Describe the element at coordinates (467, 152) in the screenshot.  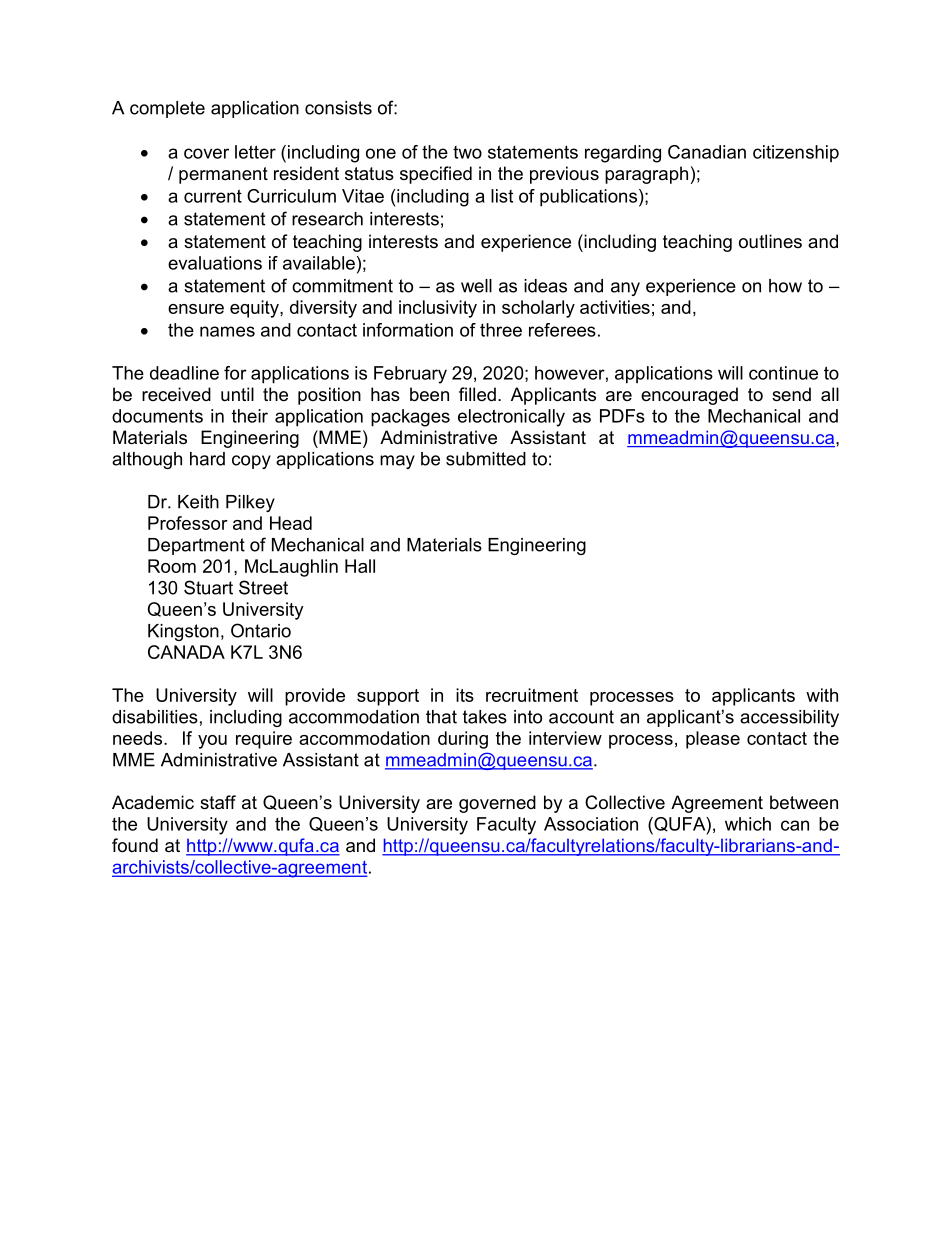
I see `two` at that location.
